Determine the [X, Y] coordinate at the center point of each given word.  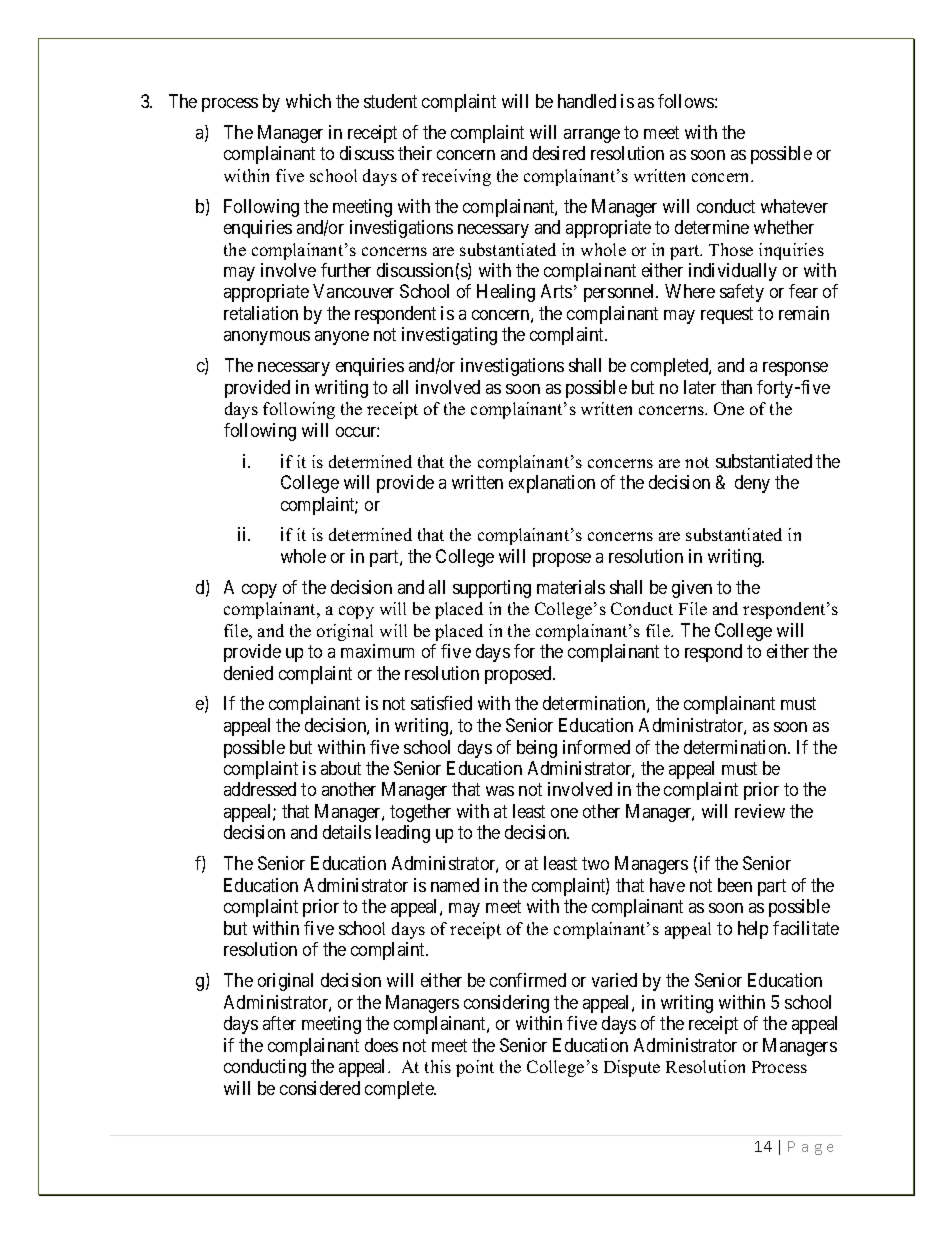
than [736, 387]
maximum [377, 651]
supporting [492, 589]
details [347, 832]
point [475, 1068]
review [760, 811]
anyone [342, 338]
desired [559, 153]
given [692, 589]
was [500, 791]
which [308, 101]
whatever [794, 206]
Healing [506, 293]
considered [320, 1088]
